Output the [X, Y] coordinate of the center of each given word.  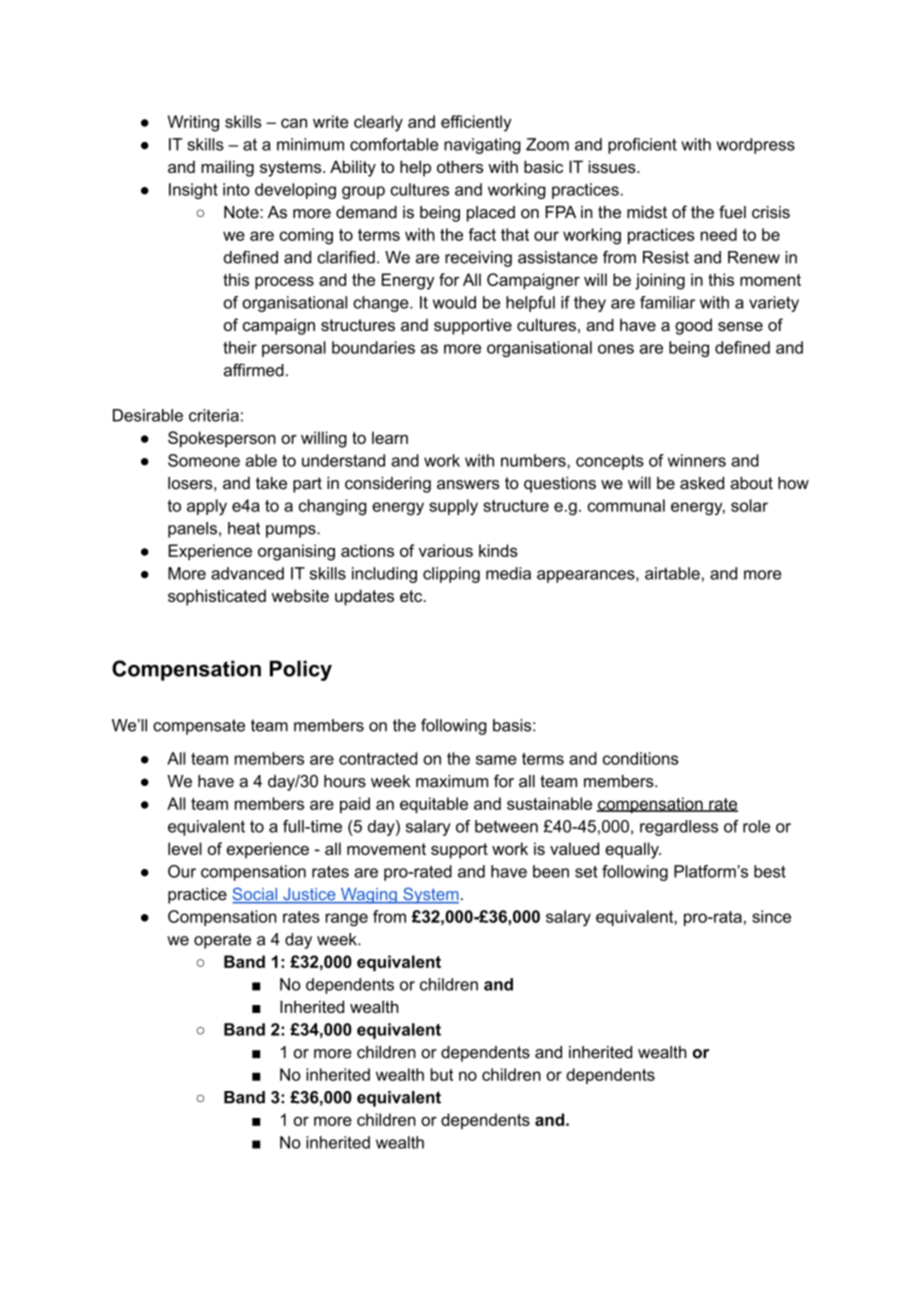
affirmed [254, 370]
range [346, 920]
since [771, 916]
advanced [247, 573]
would [454, 302]
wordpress [756, 146]
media [508, 573]
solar [749, 505]
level [185, 848]
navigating [482, 146]
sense [740, 326]
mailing [227, 168]
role [756, 826]
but [441, 1074]
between [506, 826]
